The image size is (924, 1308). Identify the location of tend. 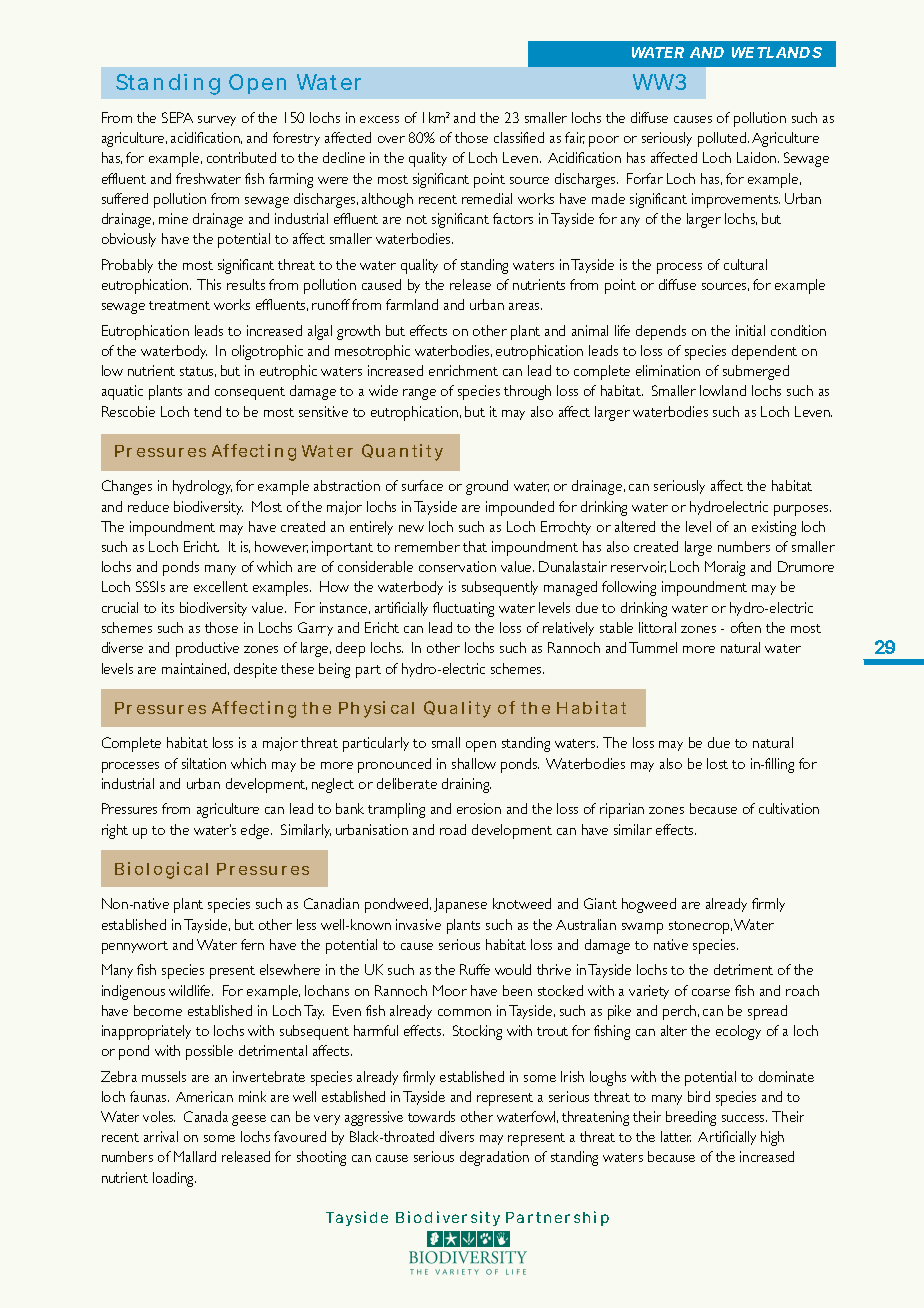
(207, 411).
